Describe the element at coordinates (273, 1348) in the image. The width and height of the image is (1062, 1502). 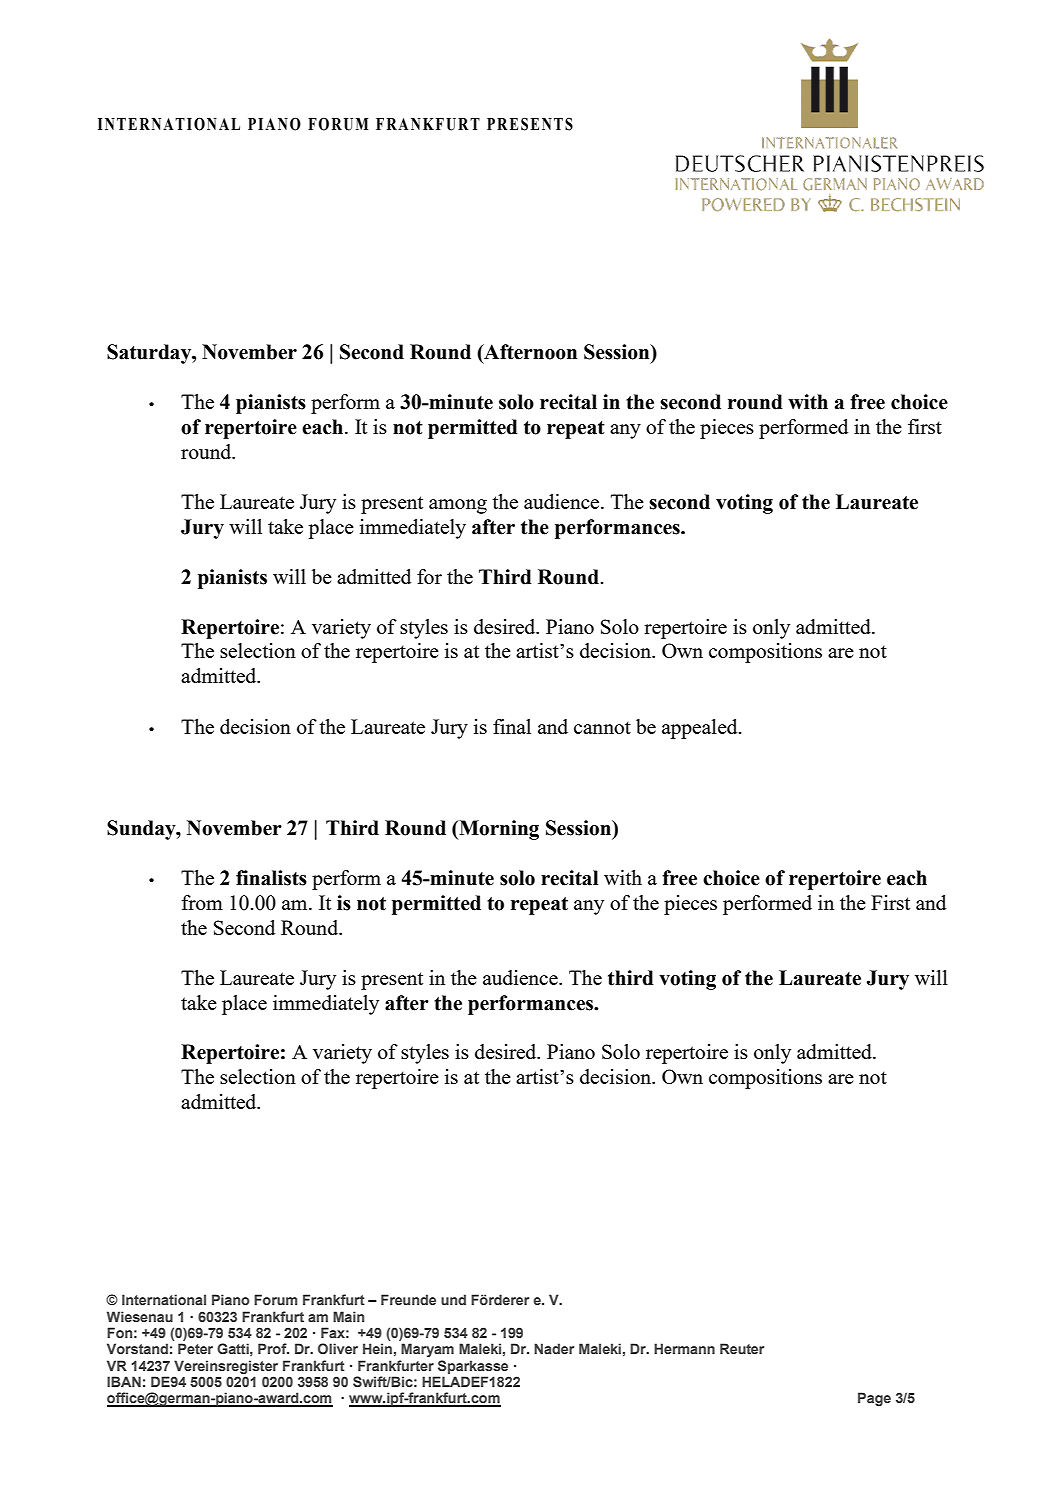
I see `Prof` at that location.
